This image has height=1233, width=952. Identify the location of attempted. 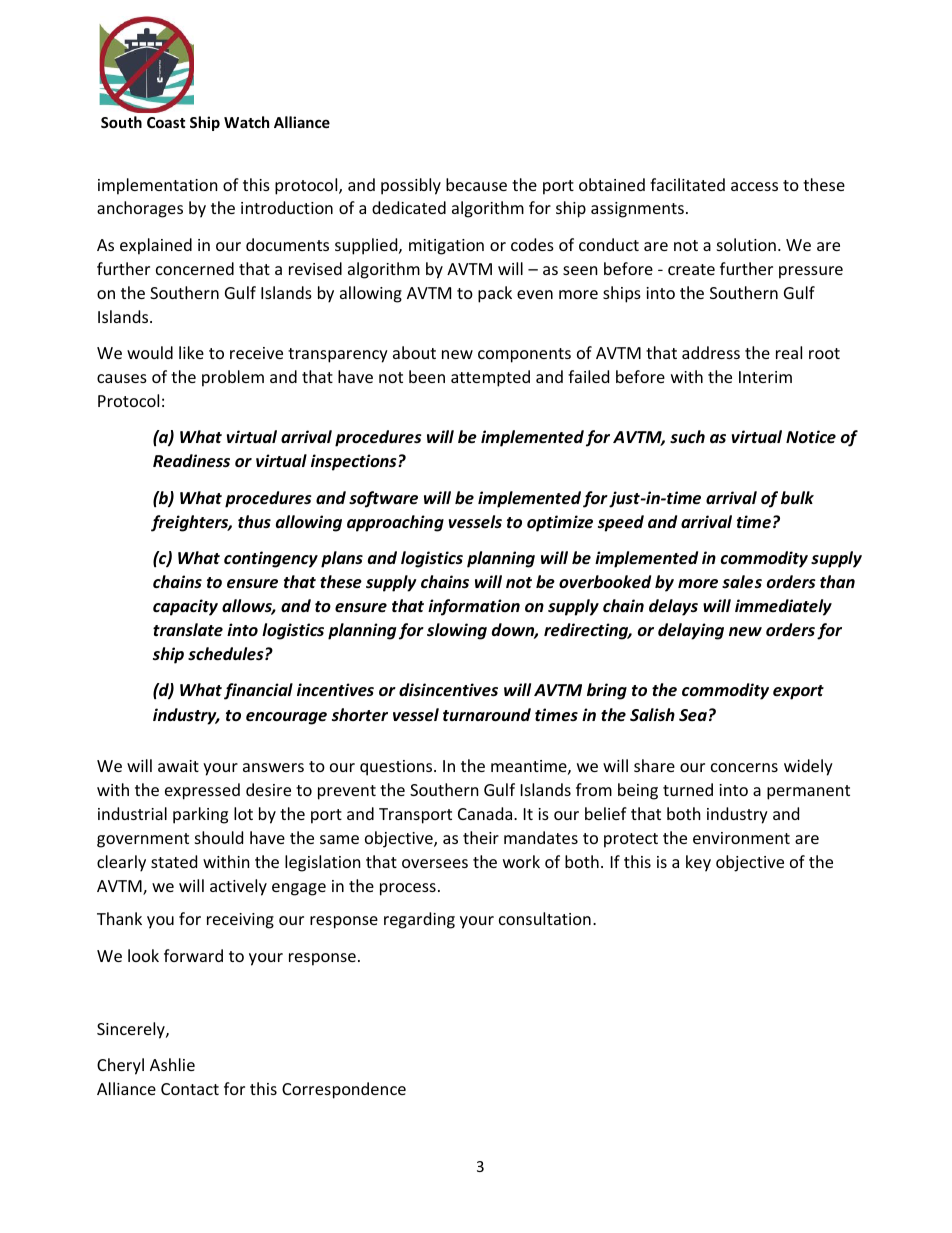
(490, 378).
